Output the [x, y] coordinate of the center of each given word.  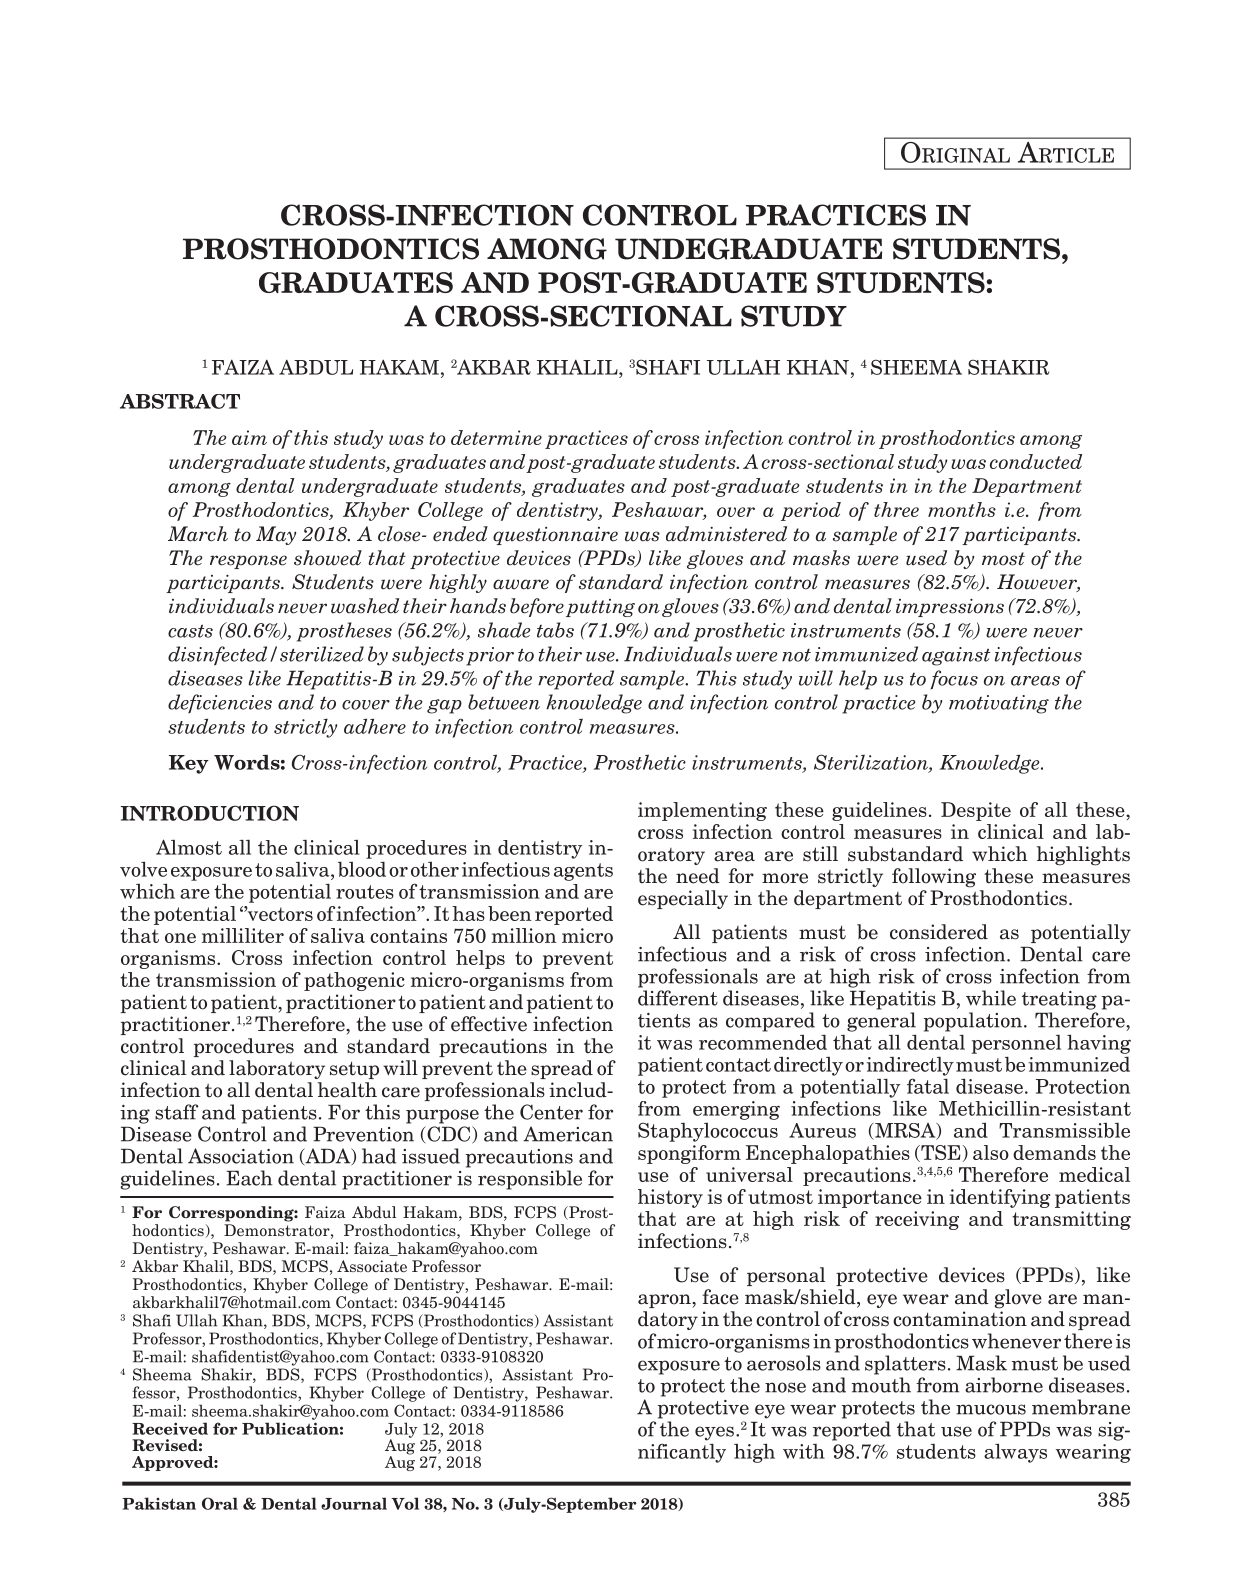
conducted [1036, 461]
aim [249, 437]
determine [496, 437]
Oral [220, 1503]
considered [939, 932]
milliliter [243, 935]
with [804, 1451]
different [678, 998]
